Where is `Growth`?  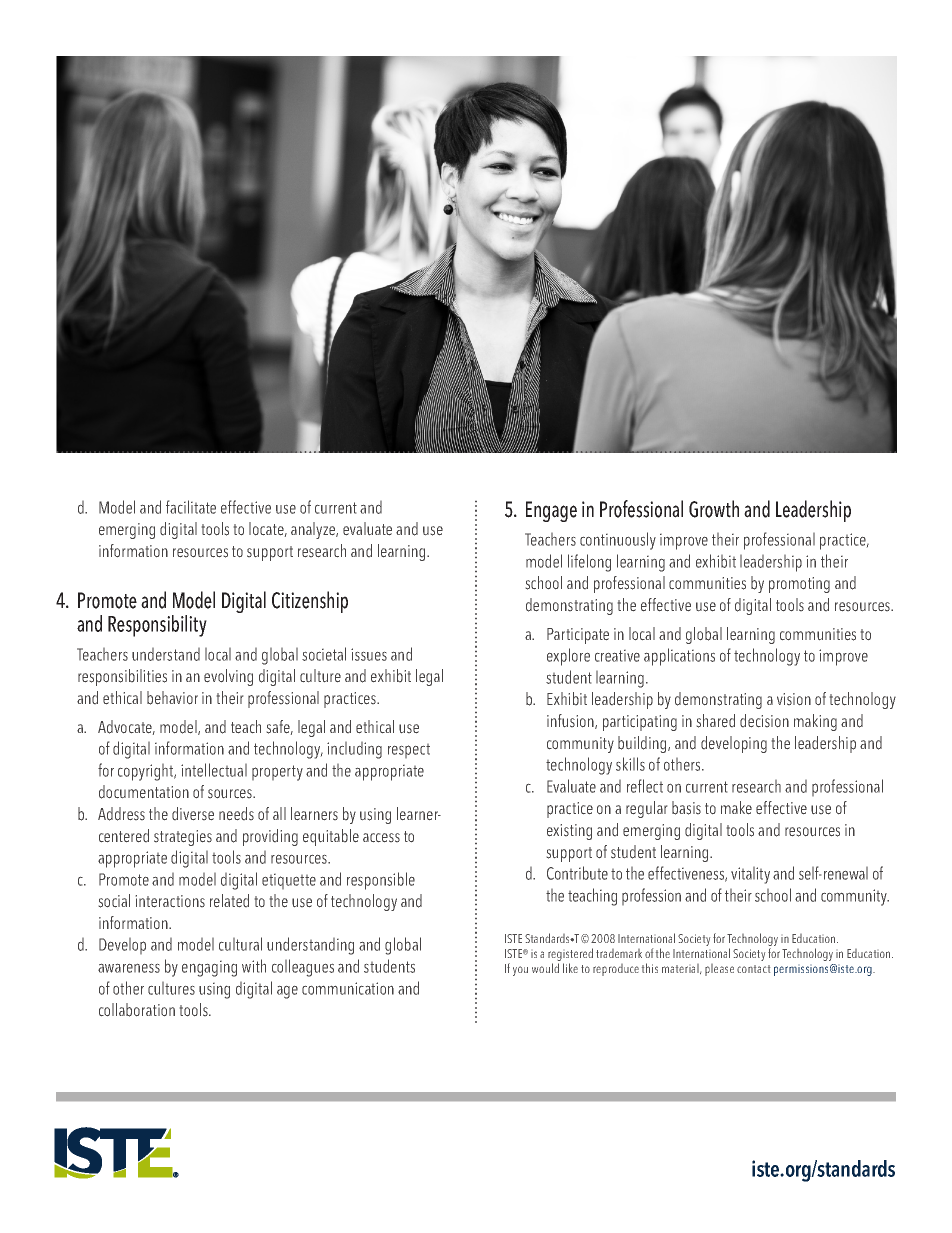 Growth is located at coordinates (714, 509).
